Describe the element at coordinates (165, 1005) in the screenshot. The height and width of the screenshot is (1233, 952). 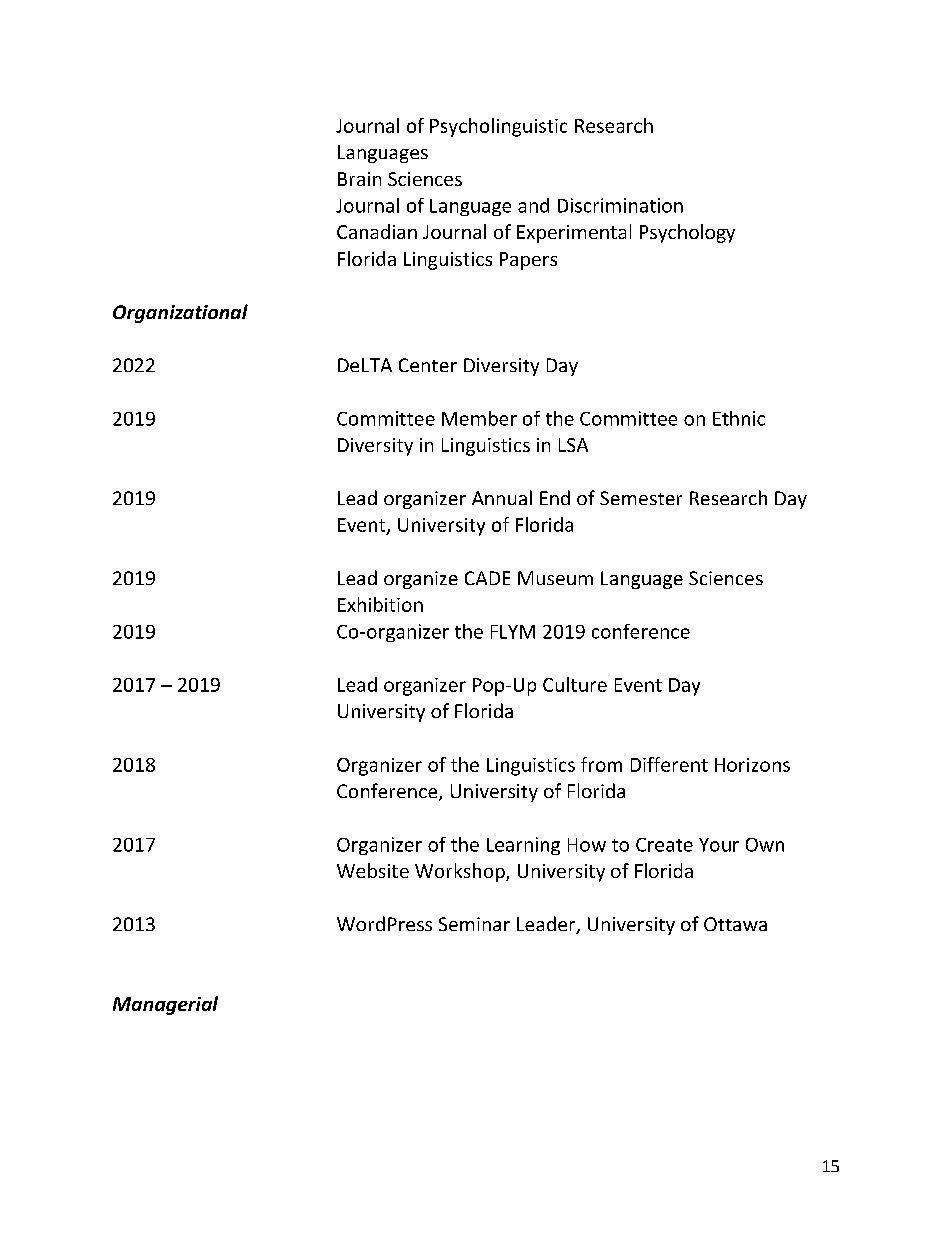
I see `Managerial` at that location.
